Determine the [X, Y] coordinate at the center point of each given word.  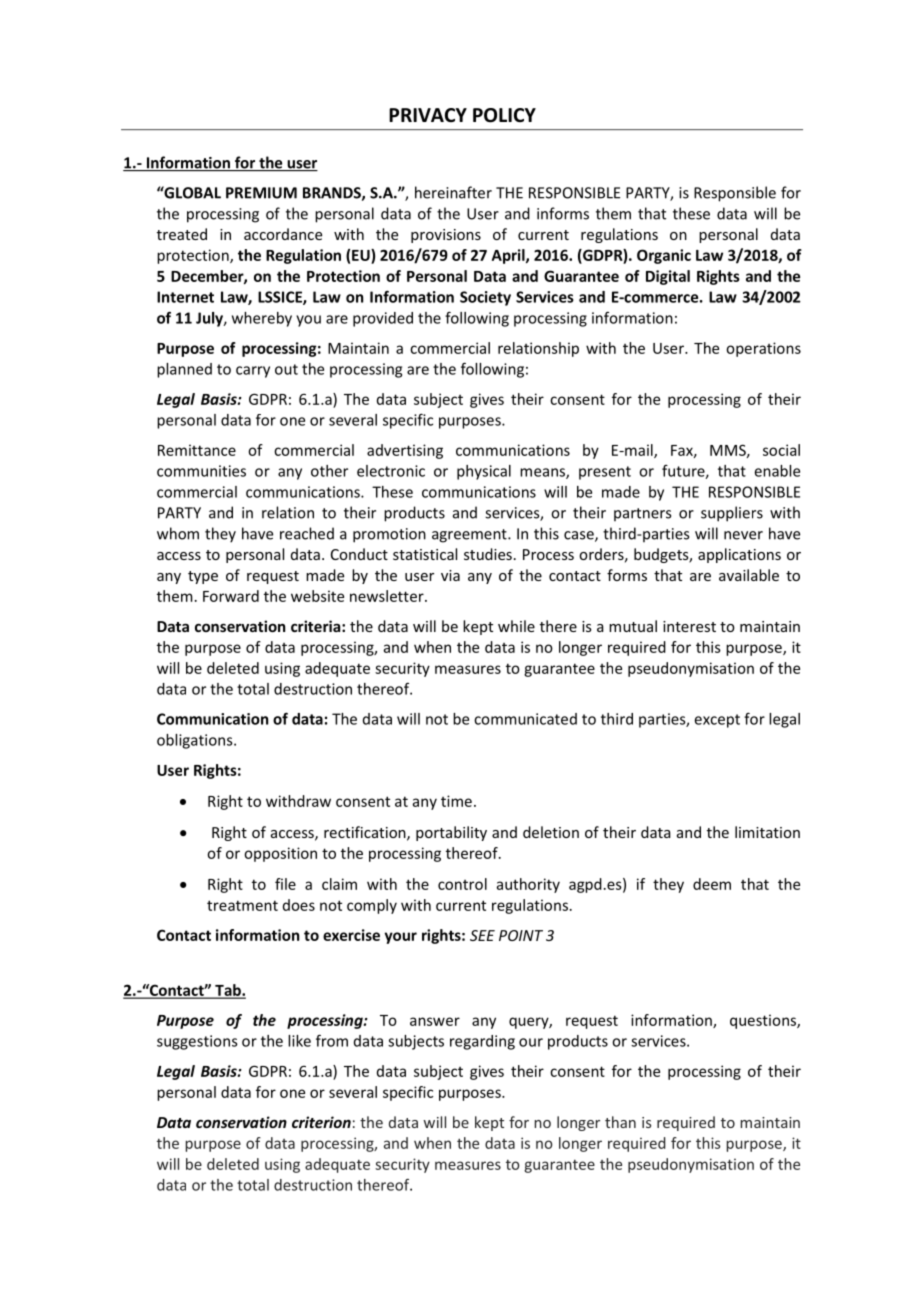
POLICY [504, 115]
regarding [482, 1042]
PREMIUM [261, 193]
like [299, 1041]
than [620, 1122]
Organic [664, 256]
